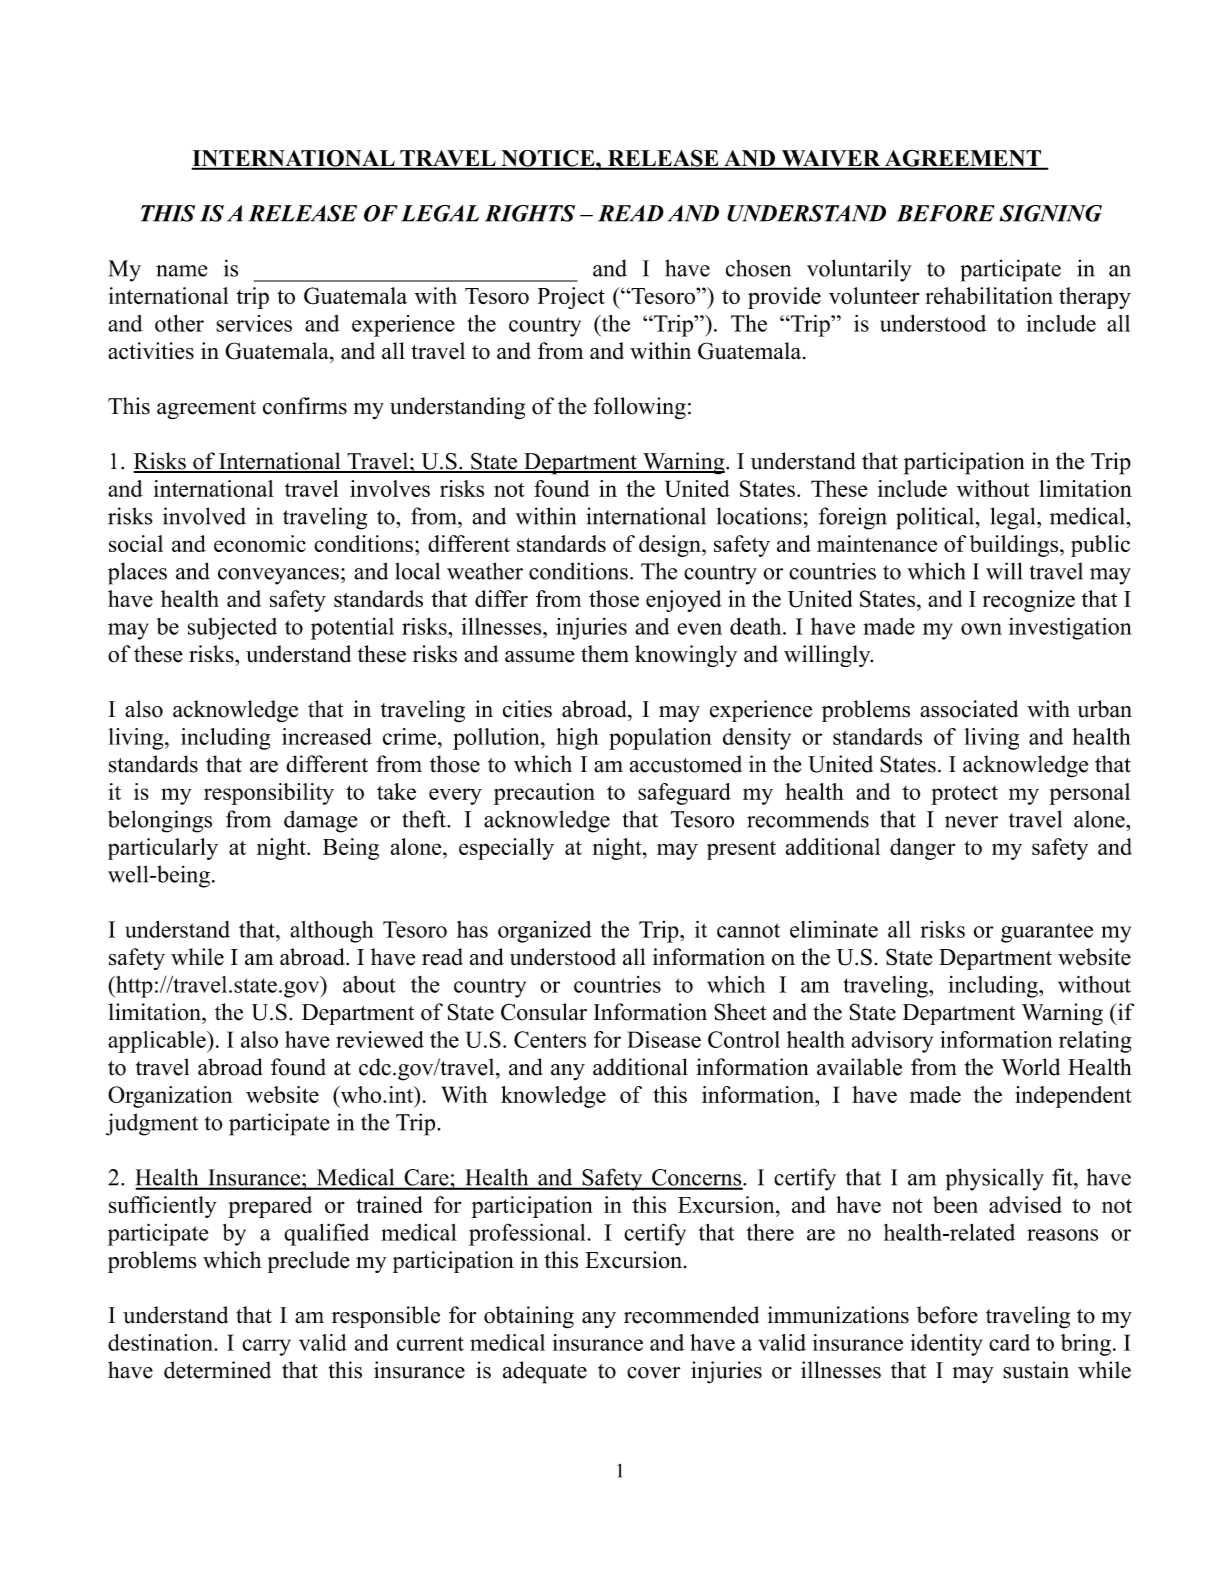 Image resolution: width=1222 pixels, height=1581 pixels. What do you see at coordinates (1051, 213) in the document?
I see `SIGNING` at bounding box center [1051, 213].
